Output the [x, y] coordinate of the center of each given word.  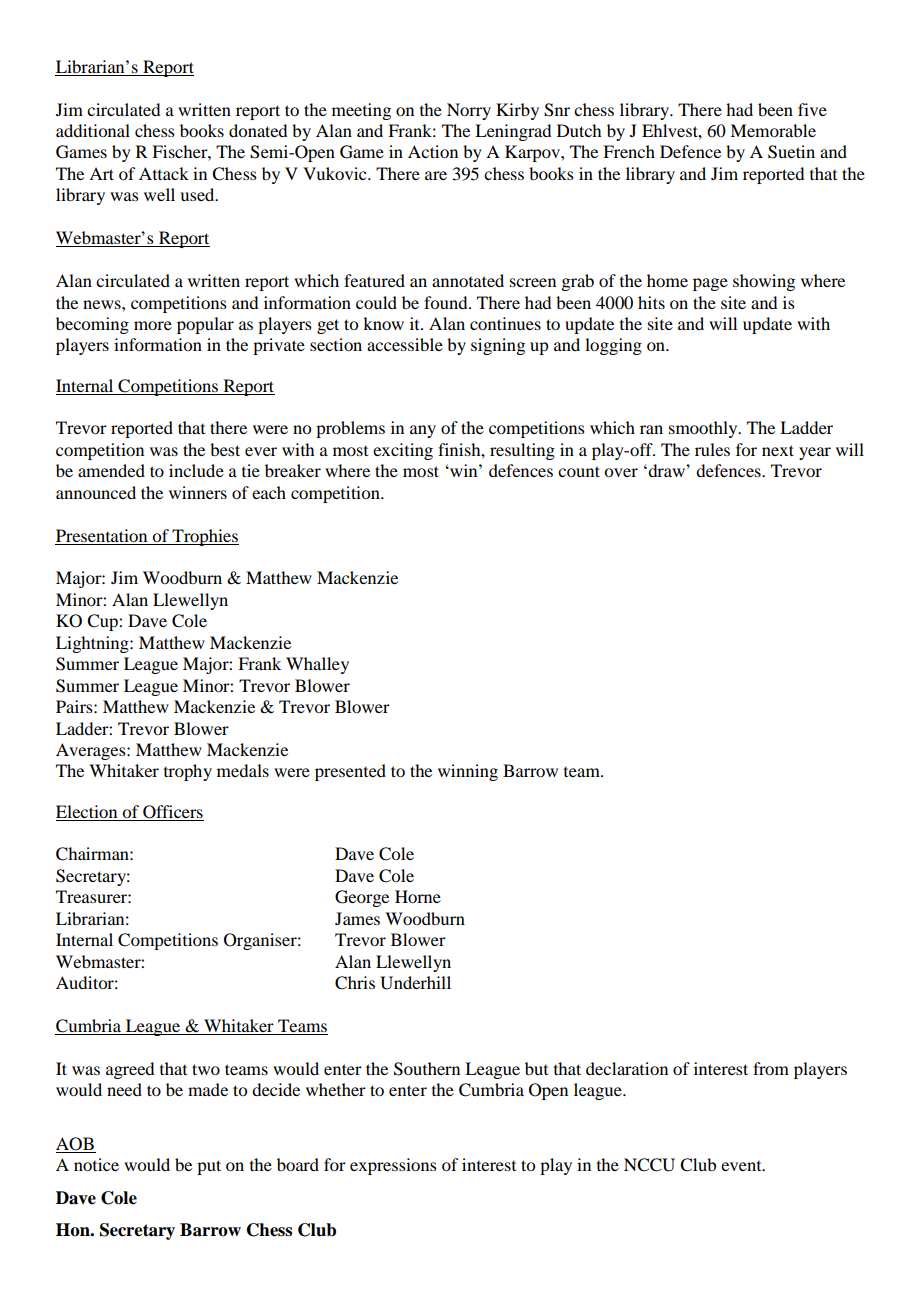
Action [433, 151]
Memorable [773, 130]
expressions [393, 1166]
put [209, 1167]
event [742, 1166]
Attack [164, 173]
